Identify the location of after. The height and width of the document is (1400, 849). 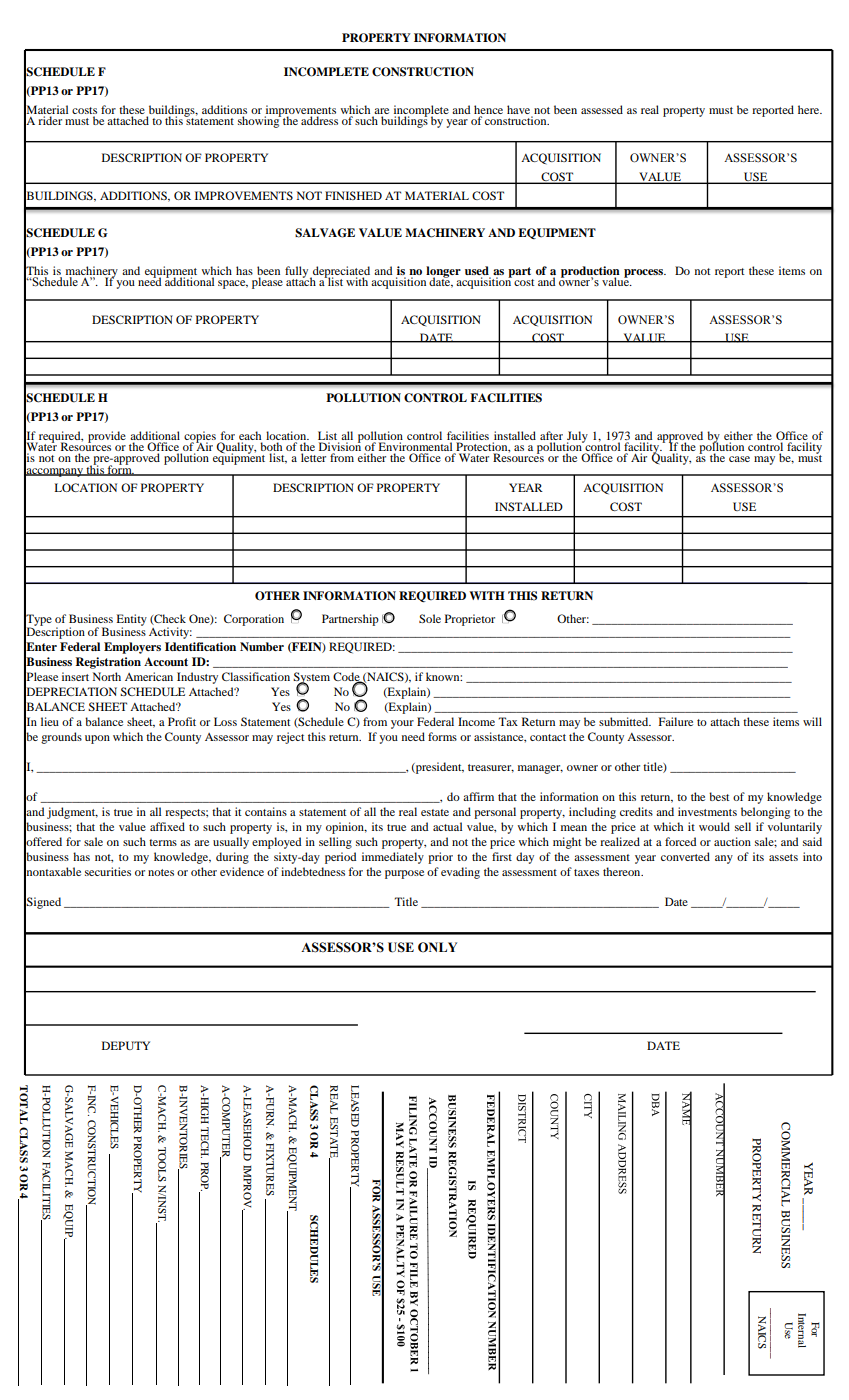
(551, 435).
